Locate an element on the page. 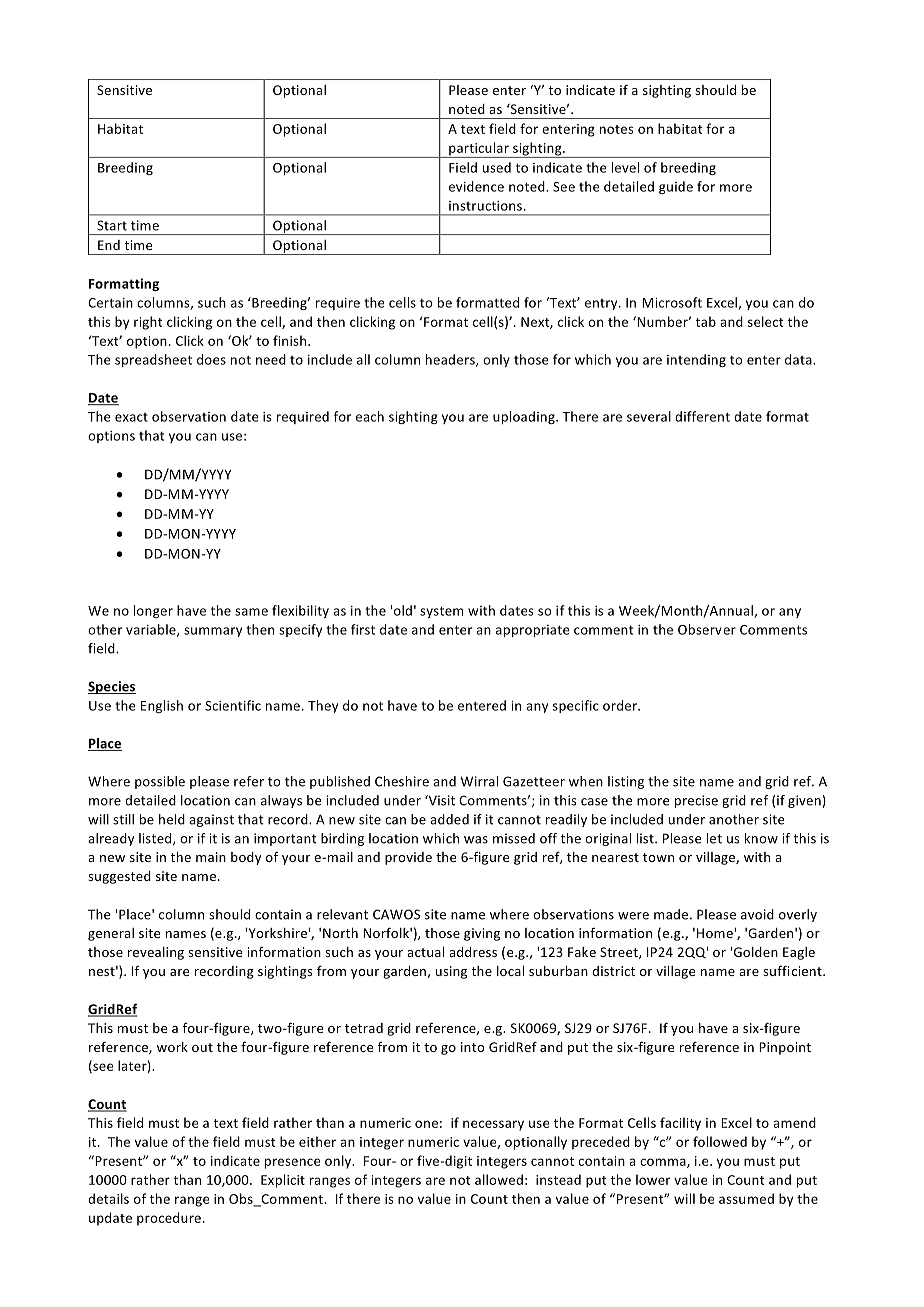 This document has width=924, height=1307. Observer is located at coordinates (707, 629).
